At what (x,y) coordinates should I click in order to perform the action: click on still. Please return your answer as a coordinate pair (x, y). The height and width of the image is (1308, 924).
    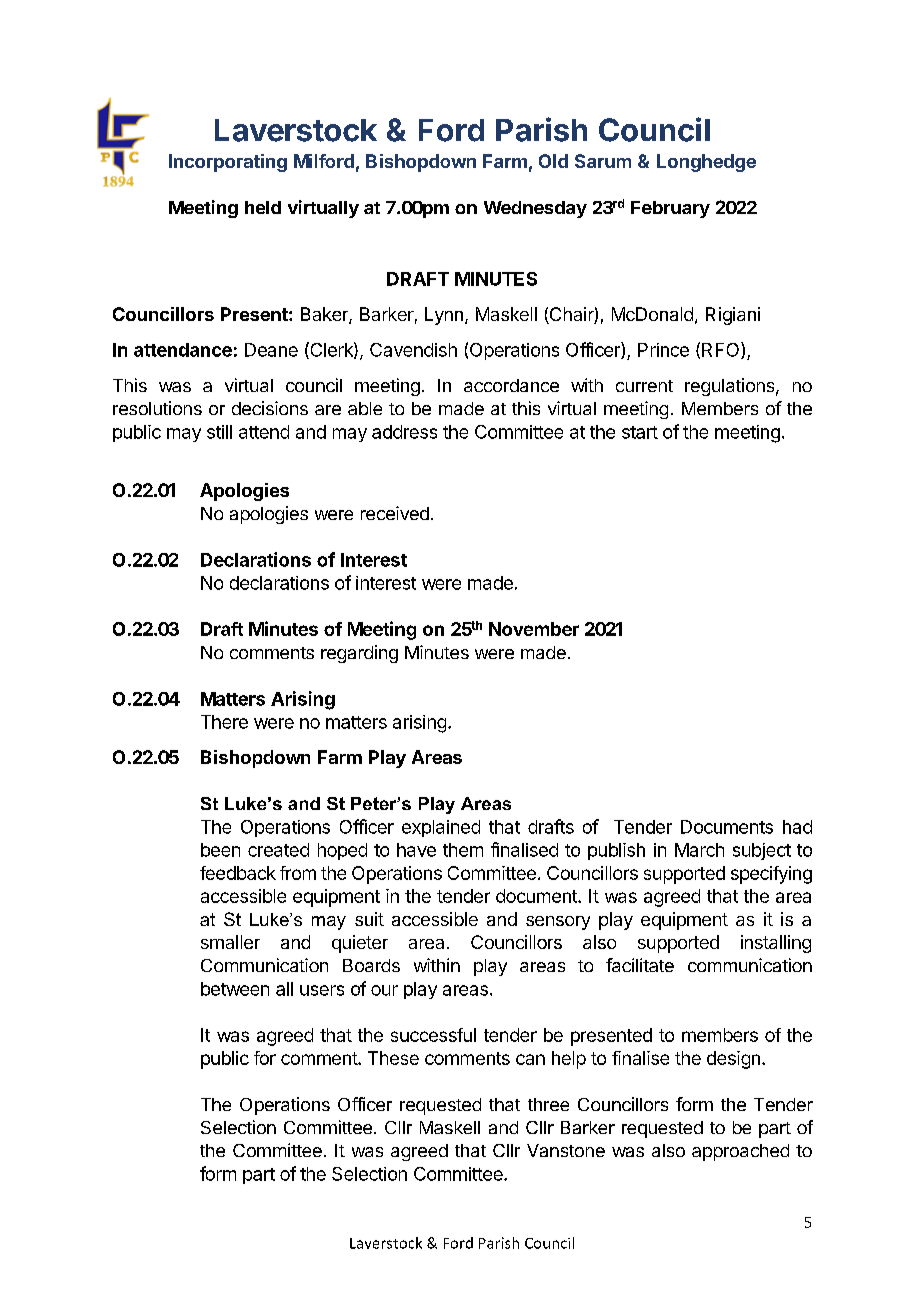
    Looking at the image, I should click on (219, 432).
